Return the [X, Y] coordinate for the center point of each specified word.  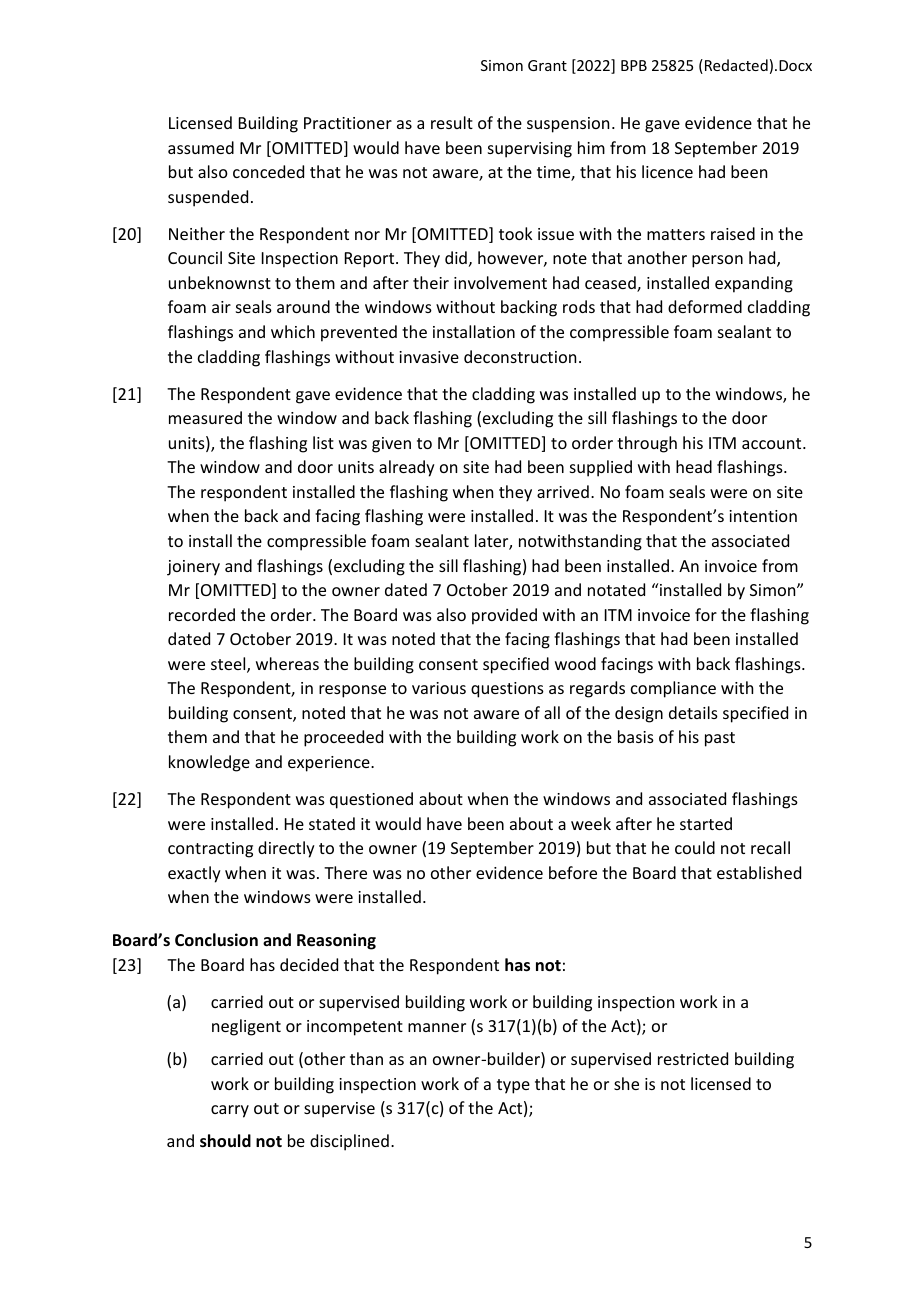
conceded [268, 171]
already [407, 468]
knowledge [209, 763]
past [720, 739]
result [452, 122]
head [694, 466]
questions [507, 690]
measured [205, 417]
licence [667, 171]
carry [230, 1111]
